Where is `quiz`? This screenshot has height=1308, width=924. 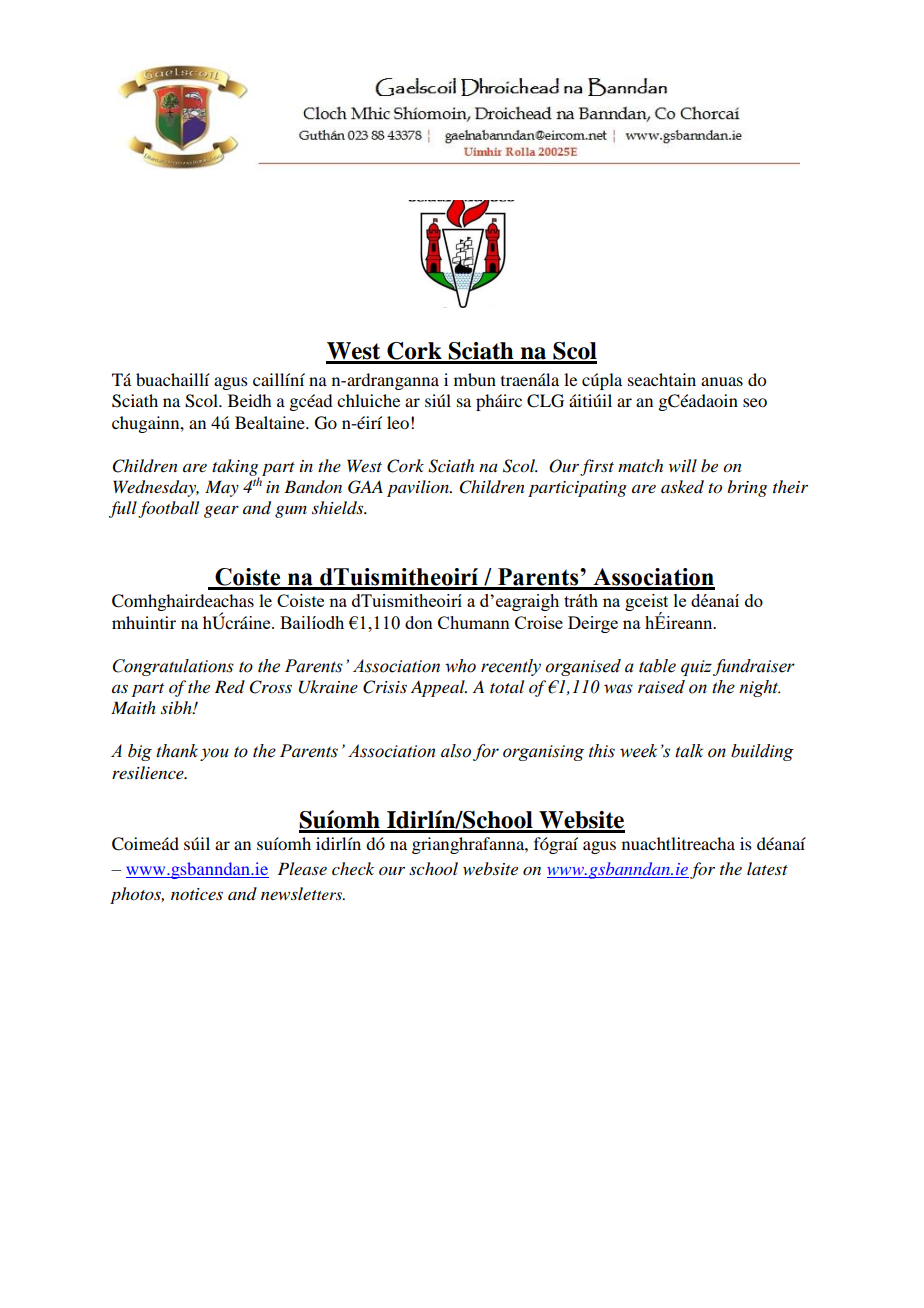
quiz is located at coordinates (696, 668).
